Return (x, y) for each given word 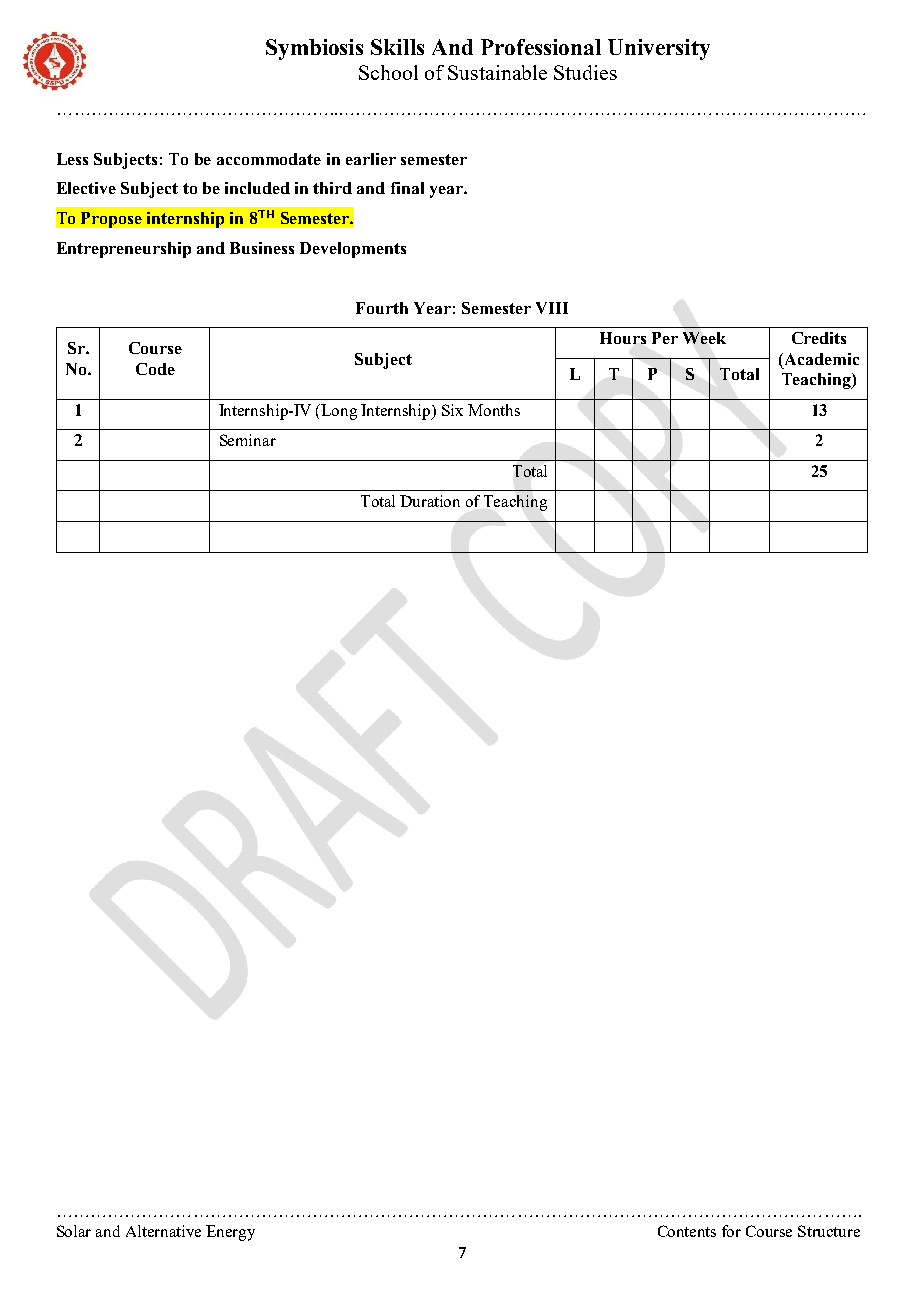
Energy (230, 1233)
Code (155, 369)
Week (704, 338)
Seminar (248, 440)
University (659, 49)
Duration (430, 501)
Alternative (163, 1231)
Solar (74, 1231)
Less (72, 159)
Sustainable (497, 72)
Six (452, 410)
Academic (820, 359)
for (731, 1231)
